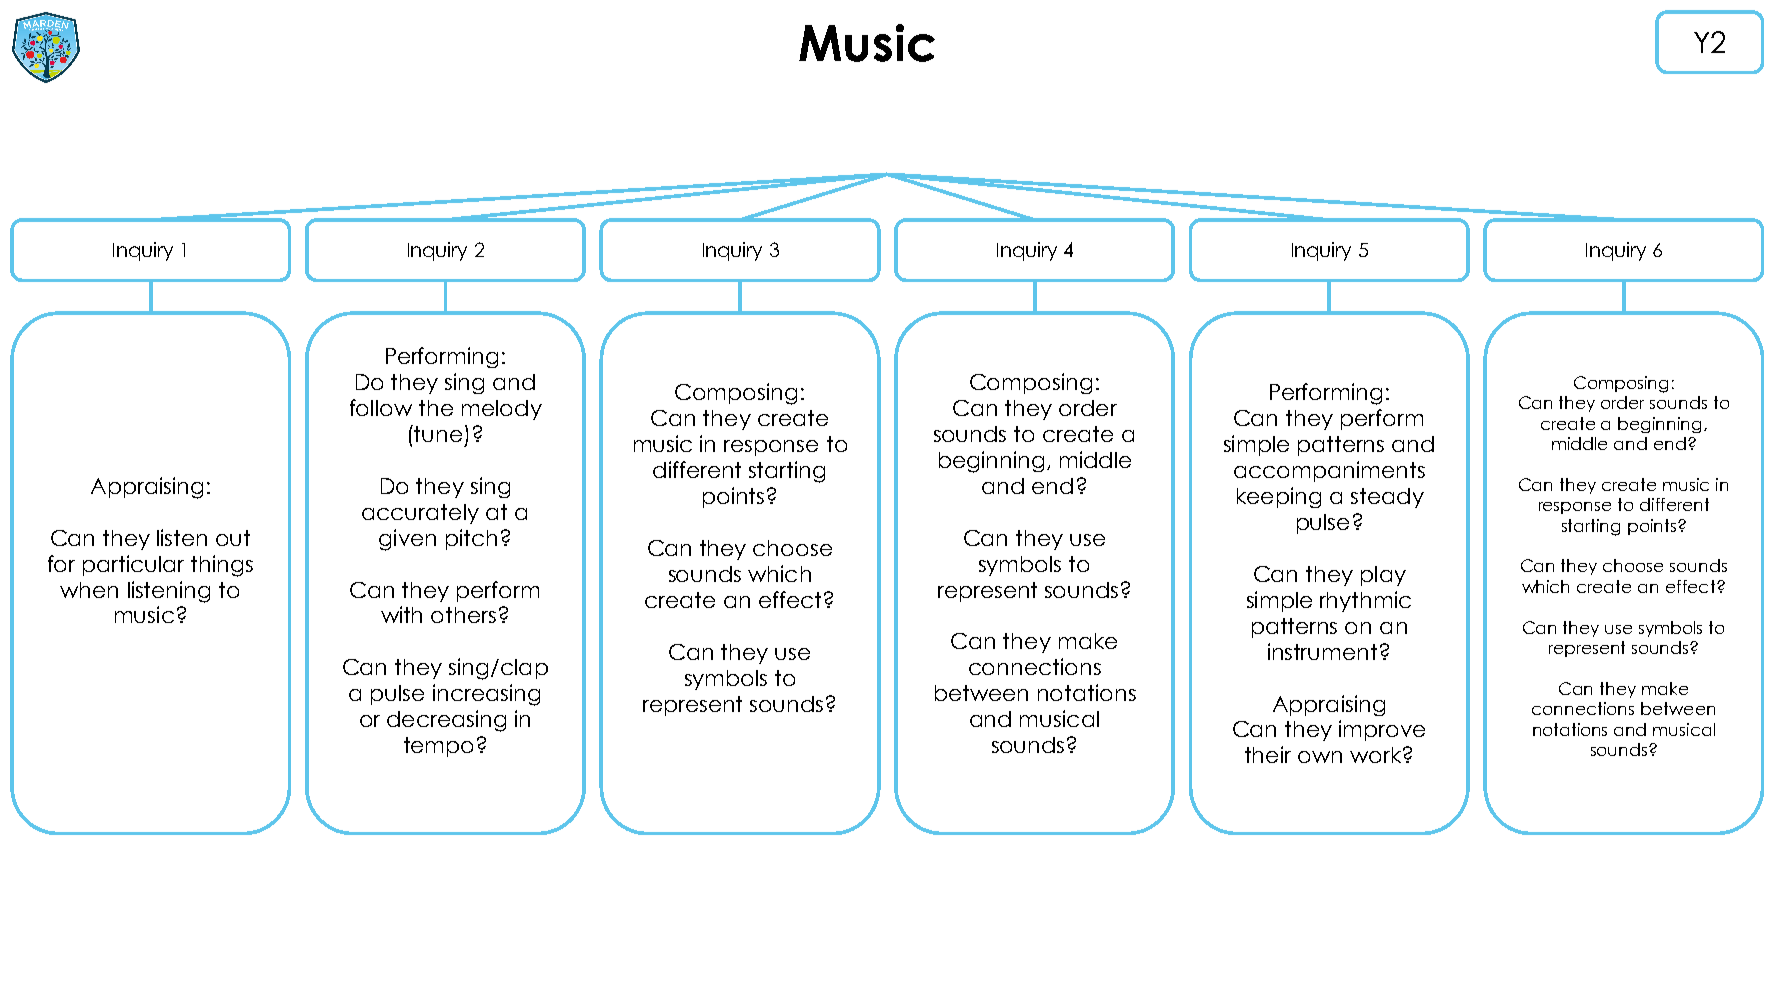 The image size is (1780, 1001). What do you see at coordinates (502, 410) in the screenshot?
I see `melody` at bounding box center [502, 410].
